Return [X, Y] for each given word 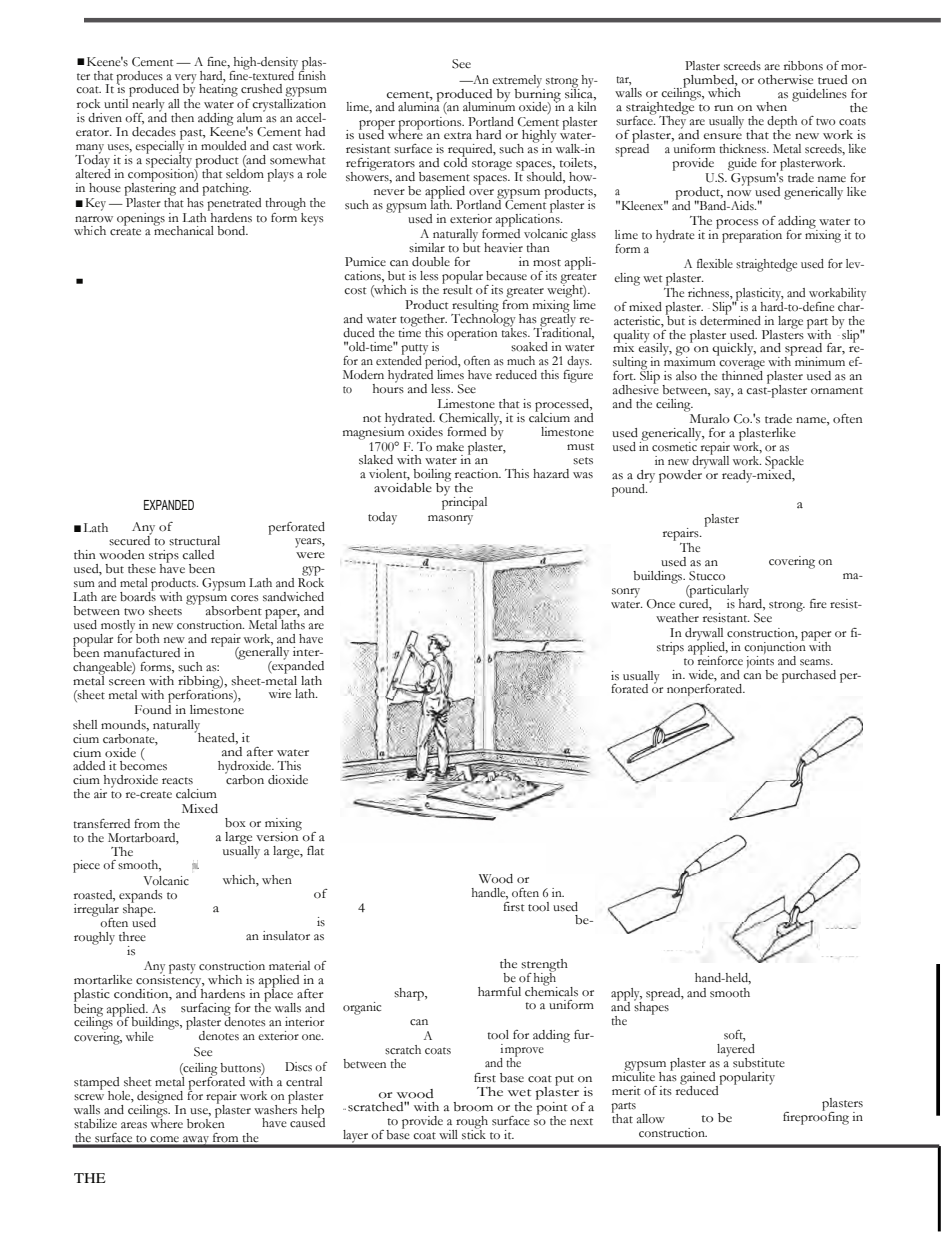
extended [400, 359]
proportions [431, 124]
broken [206, 1123]
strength [544, 966]
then [182, 117]
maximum [690, 360]
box [235, 822]
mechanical [184, 229]
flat [315, 850]
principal [464, 502]
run [723, 108]
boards [138, 595]
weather [677, 618]
